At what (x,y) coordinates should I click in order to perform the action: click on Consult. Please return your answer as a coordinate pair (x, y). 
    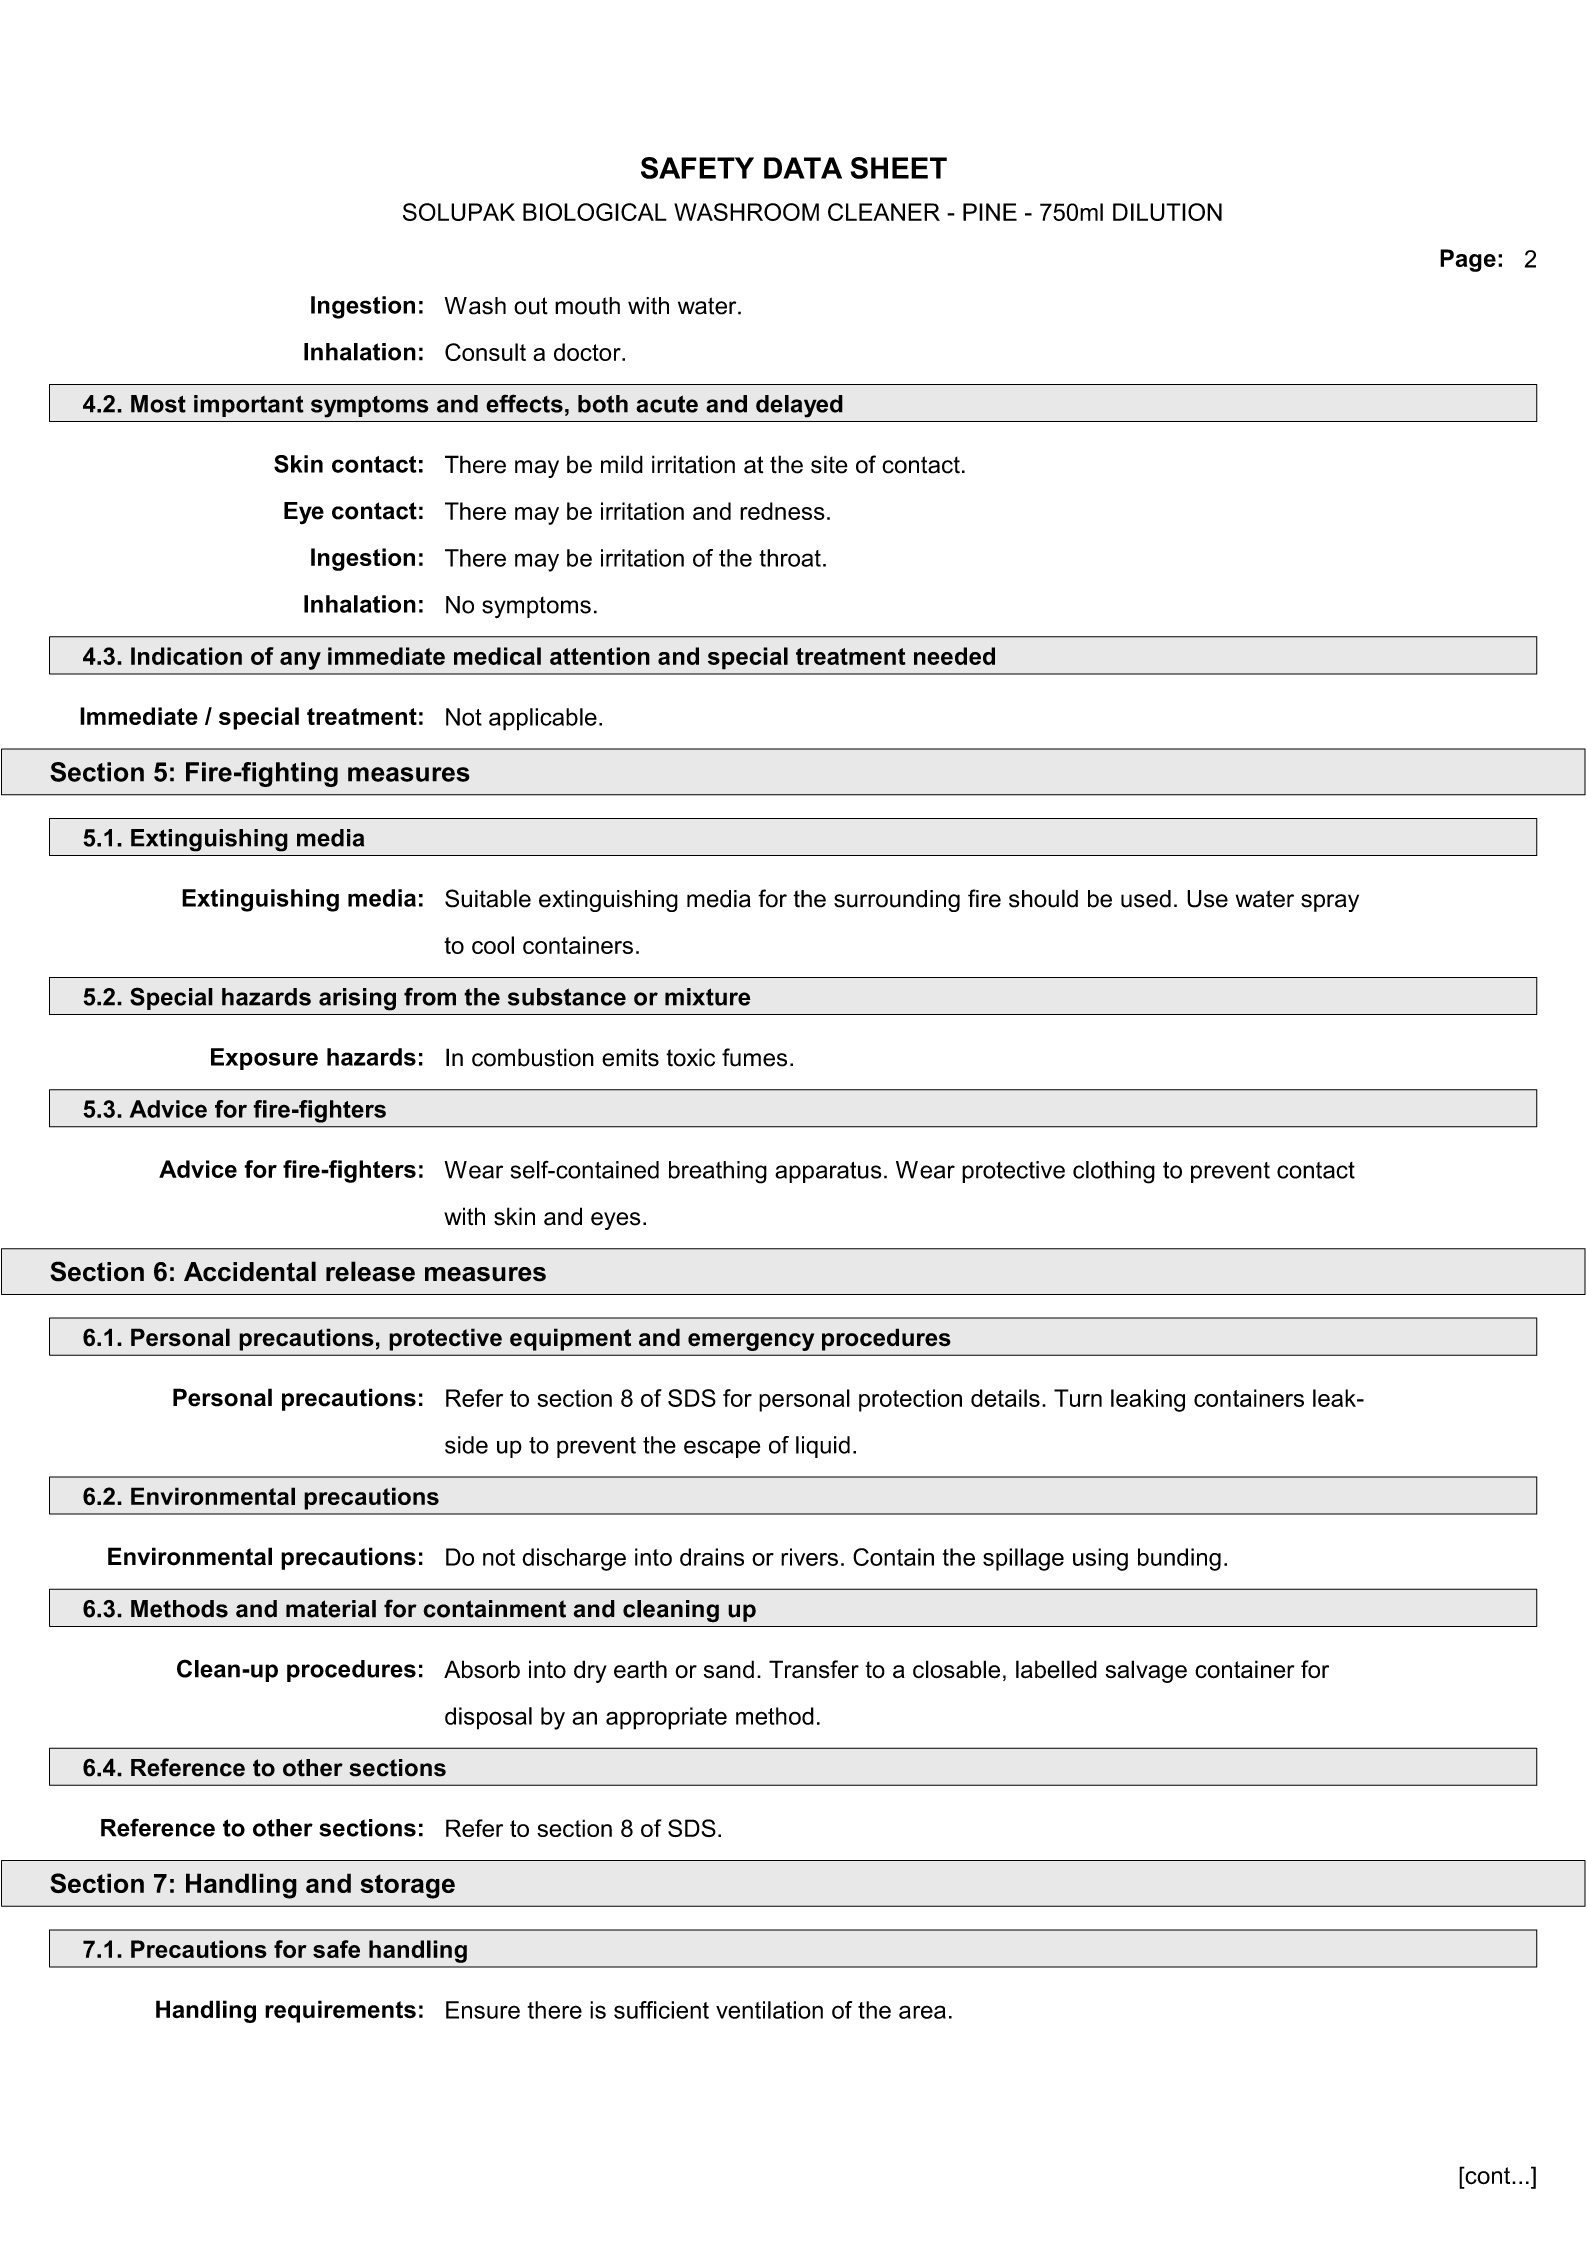
    Looking at the image, I should click on (485, 352).
